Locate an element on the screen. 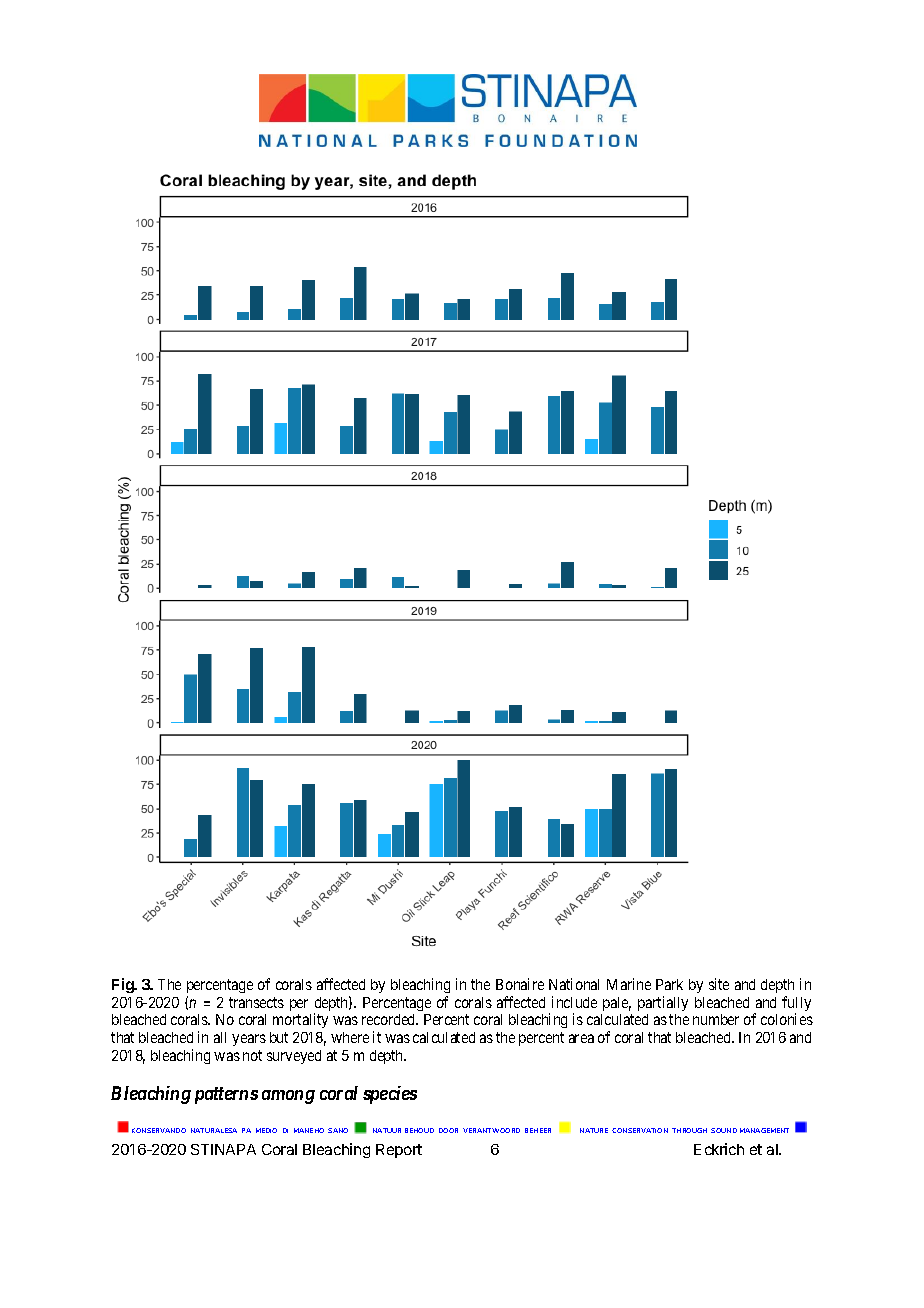 This screenshot has height=1308, width=924. Fig is located at coordinates (124, 985).
